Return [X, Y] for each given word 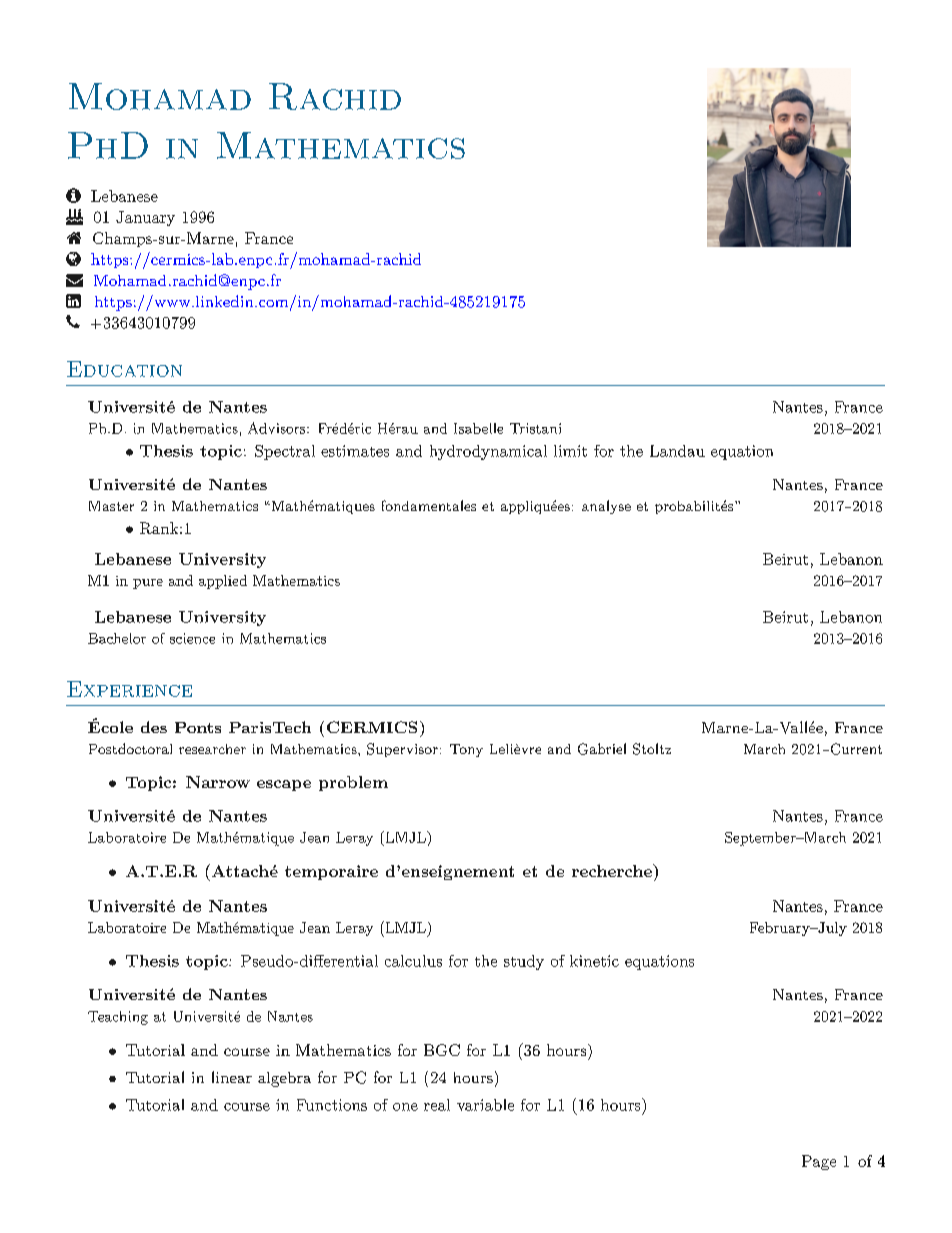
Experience [129, 689]
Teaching [118, 1018]
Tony [466, 750]
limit [570, 451]
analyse [606, 507]
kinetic [594, 961]
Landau [677, 451]
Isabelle [478, 428]
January [145, 218]
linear [232, 1077]
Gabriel [602, 749]
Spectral [285, 452]
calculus [413, 961]
